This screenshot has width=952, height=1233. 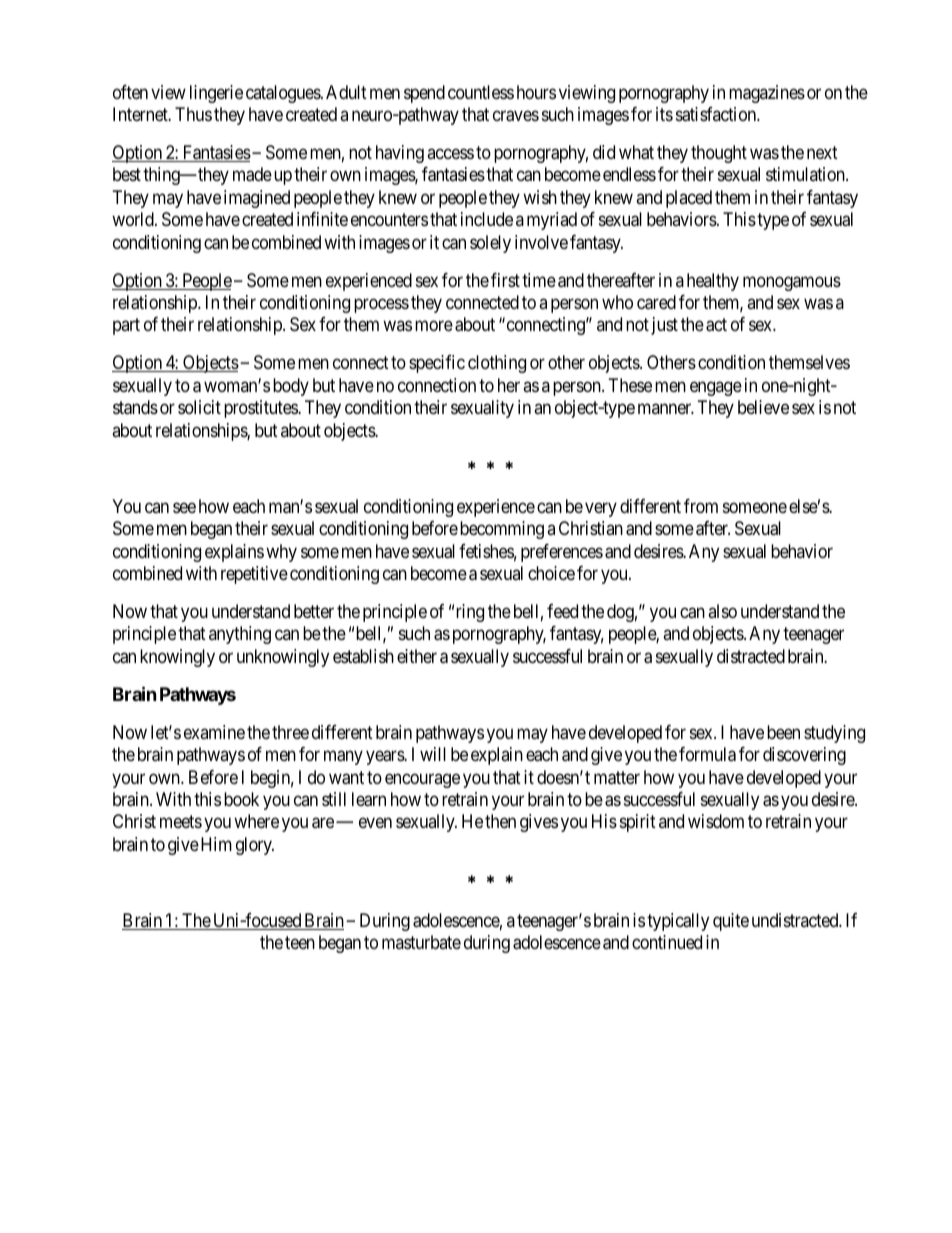 I want to click on specific, so click(x=437, y=364).
